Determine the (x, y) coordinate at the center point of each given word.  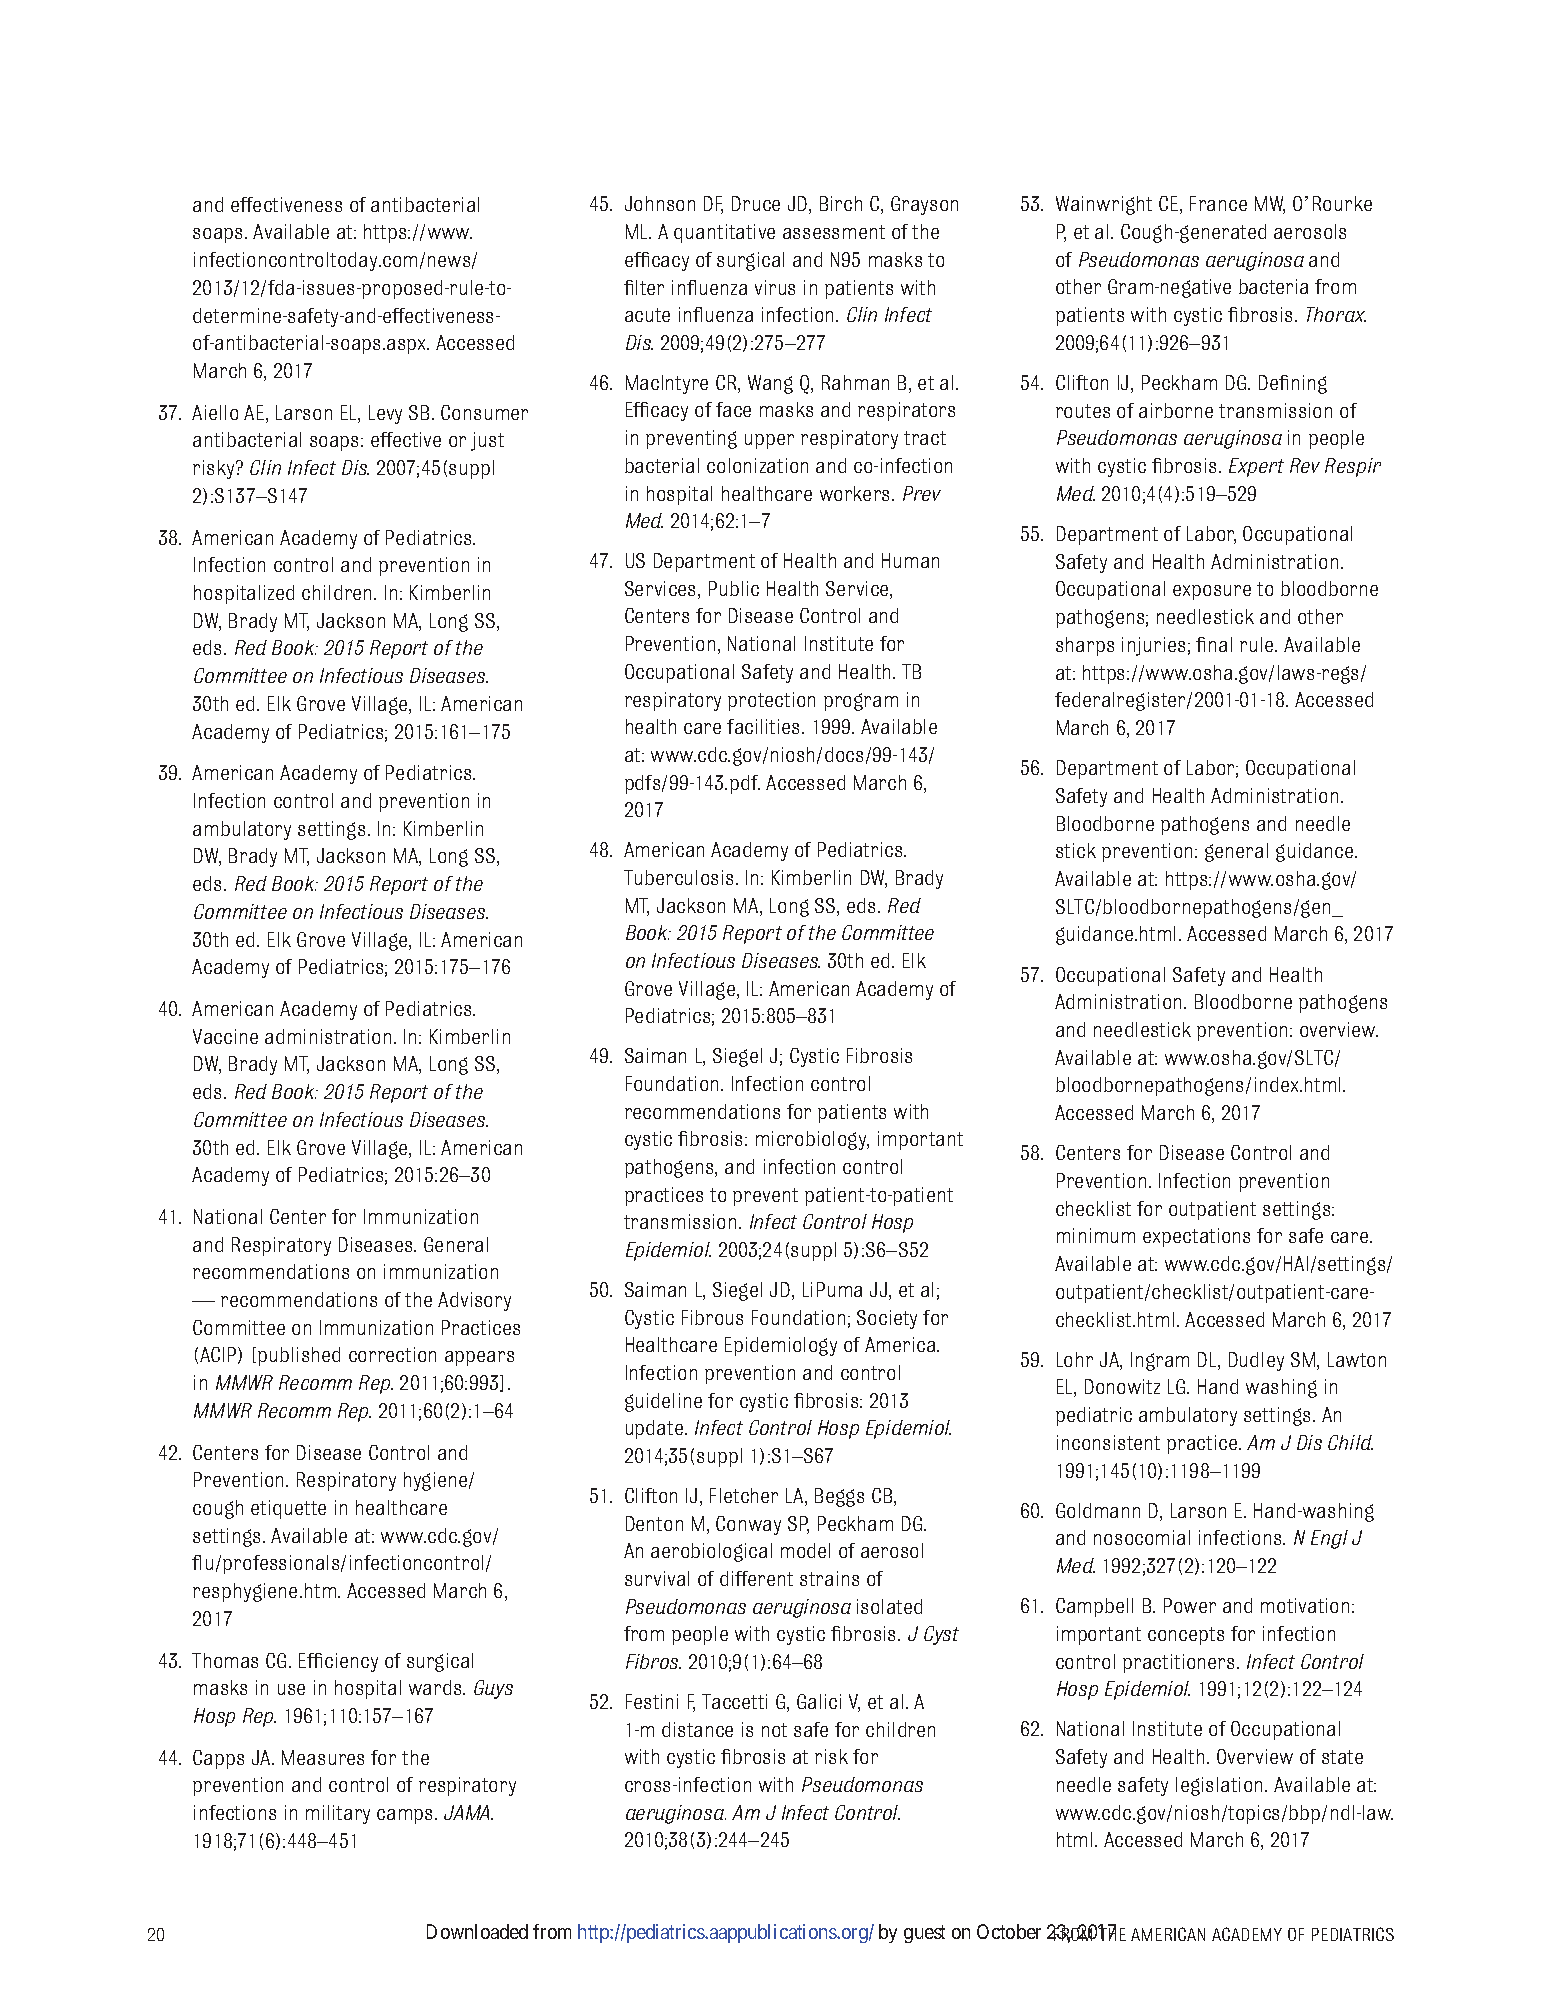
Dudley (1256, 1361)
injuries (1153, 646)
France (1218, 203)
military (338, 1814)
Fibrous (712, 1317)
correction (392, 1354)
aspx (408, 346)
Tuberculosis (678, 877)
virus (775, 287)
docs (844, 754)
